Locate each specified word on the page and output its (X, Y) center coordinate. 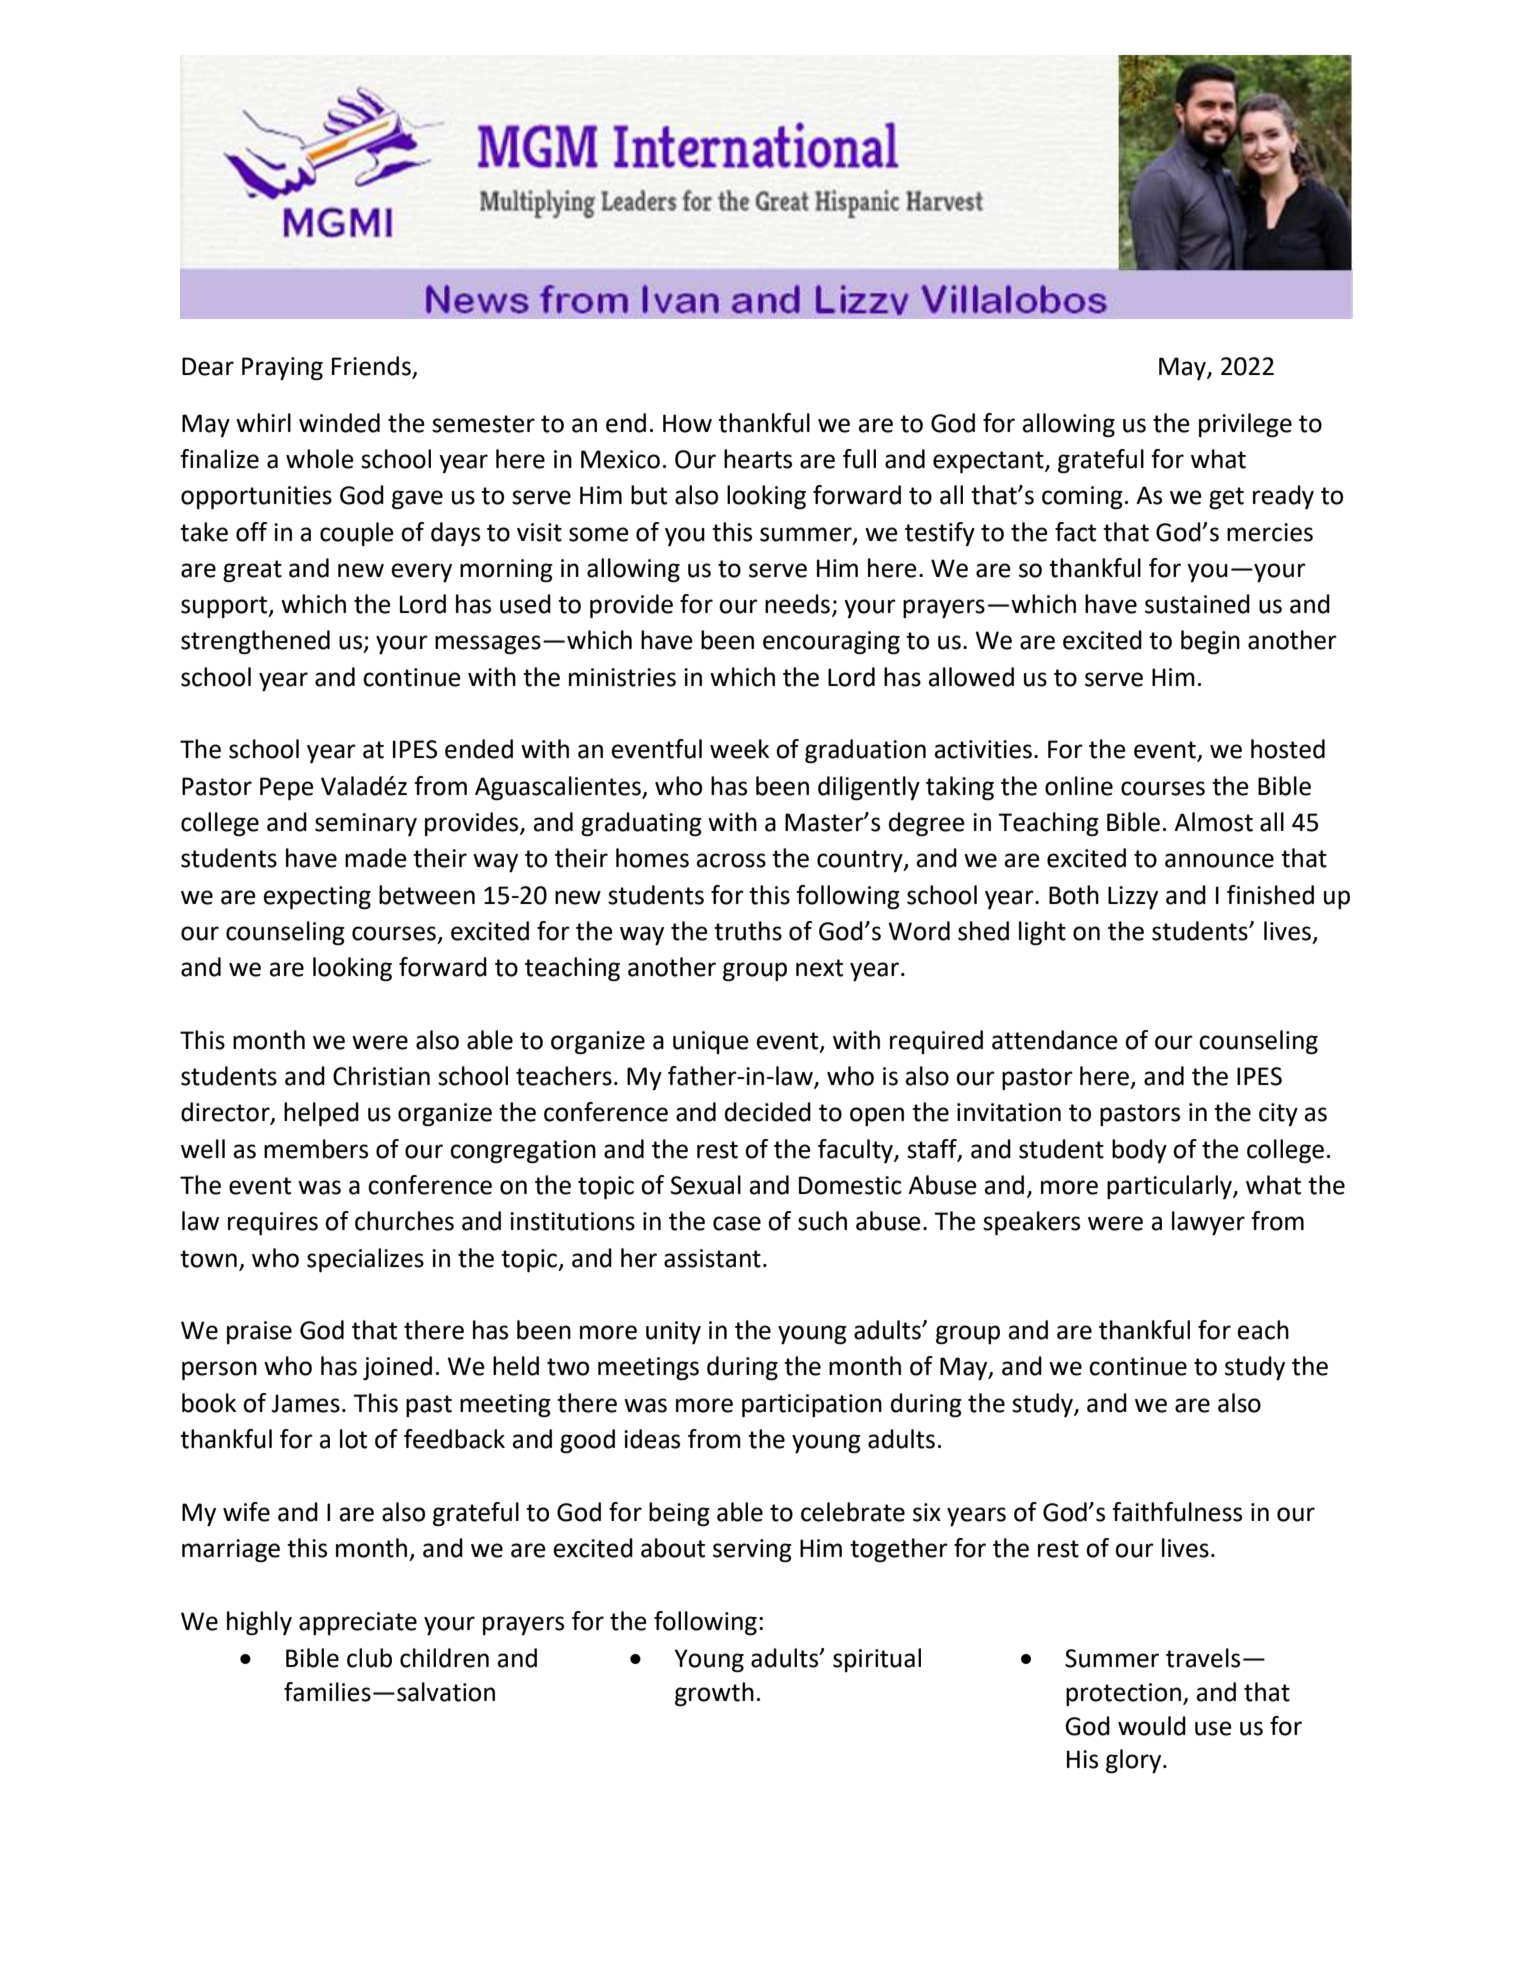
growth (714, 1694)
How (687, 423)
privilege (1245, 425)
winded (339, 423)
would (1152, 1726)
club (369, 1658)
